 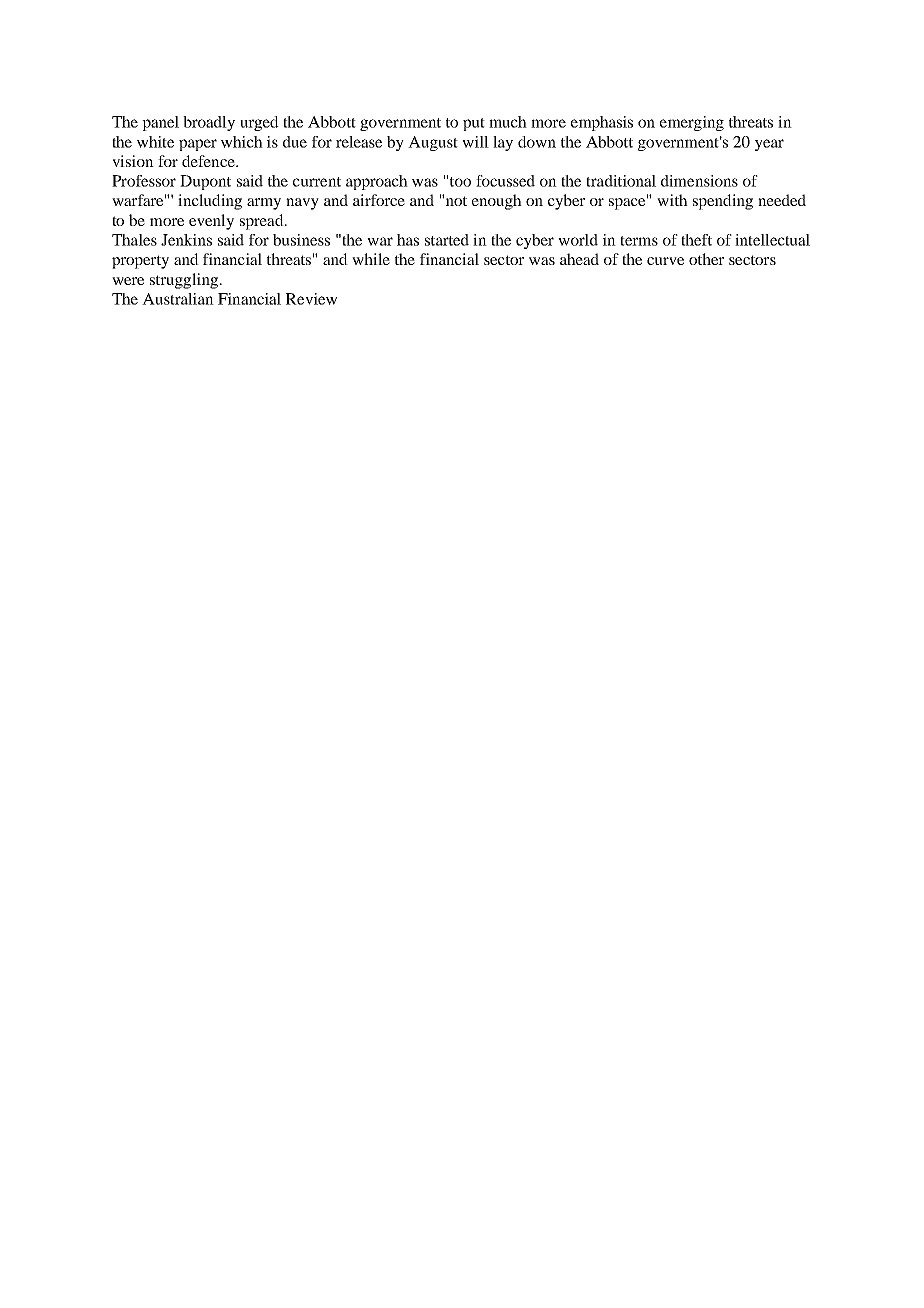 What do you see at coordinates (474, 124) in the screenshot?
I see `put` at bounding box center [474, 124].
